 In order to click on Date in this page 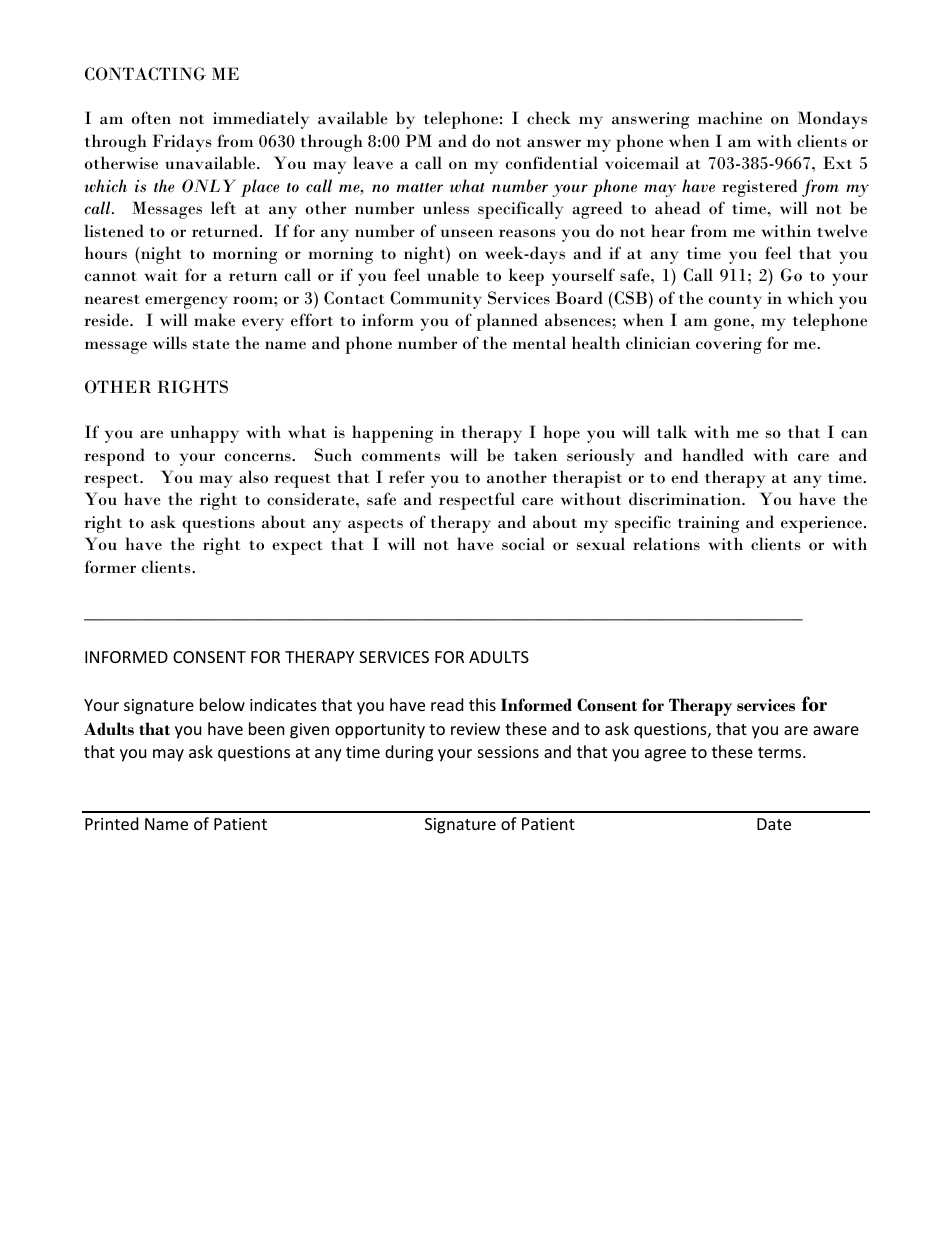, I will do `click(774, 824)`.
